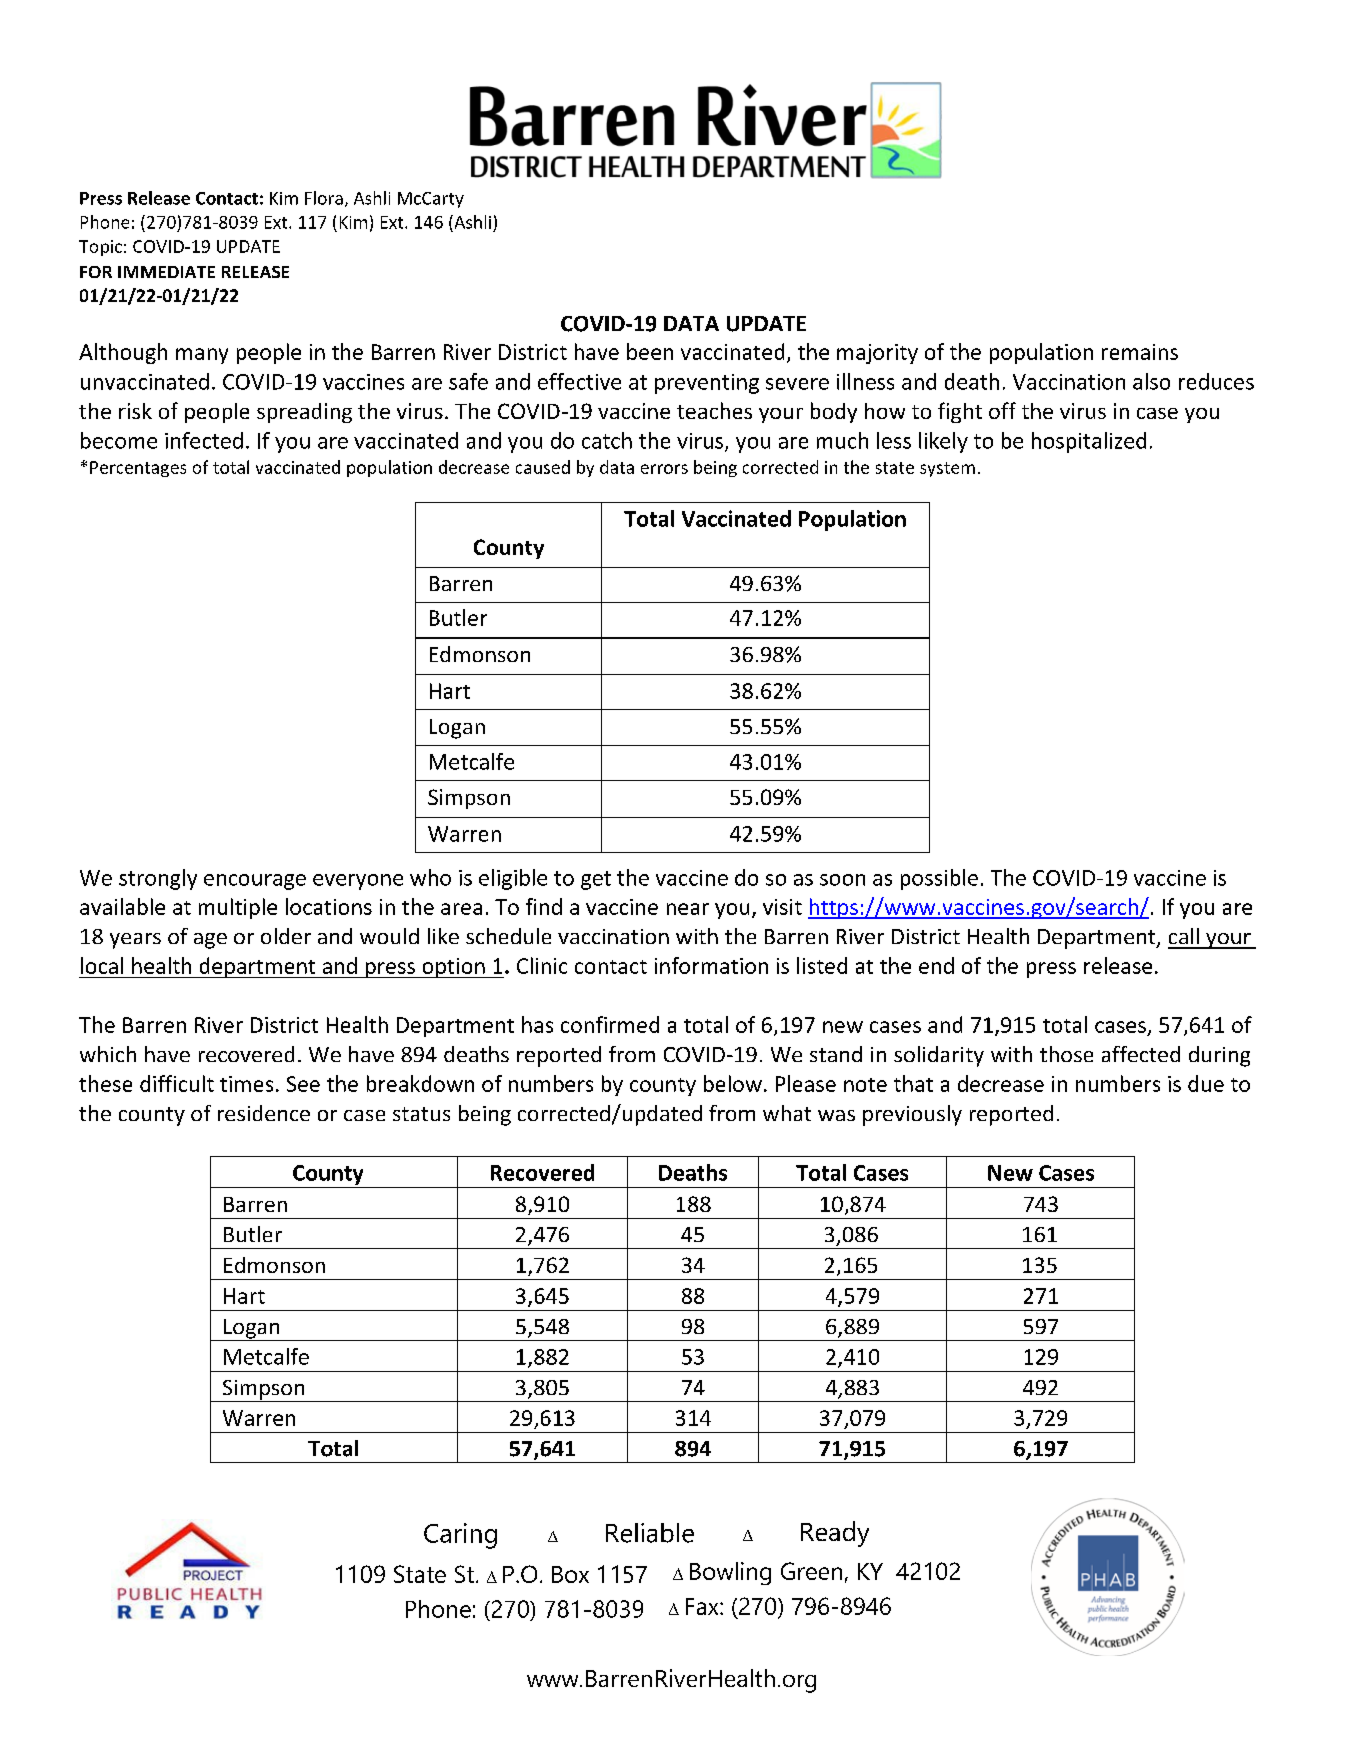  I want to click on what, so click(787, 1113).
